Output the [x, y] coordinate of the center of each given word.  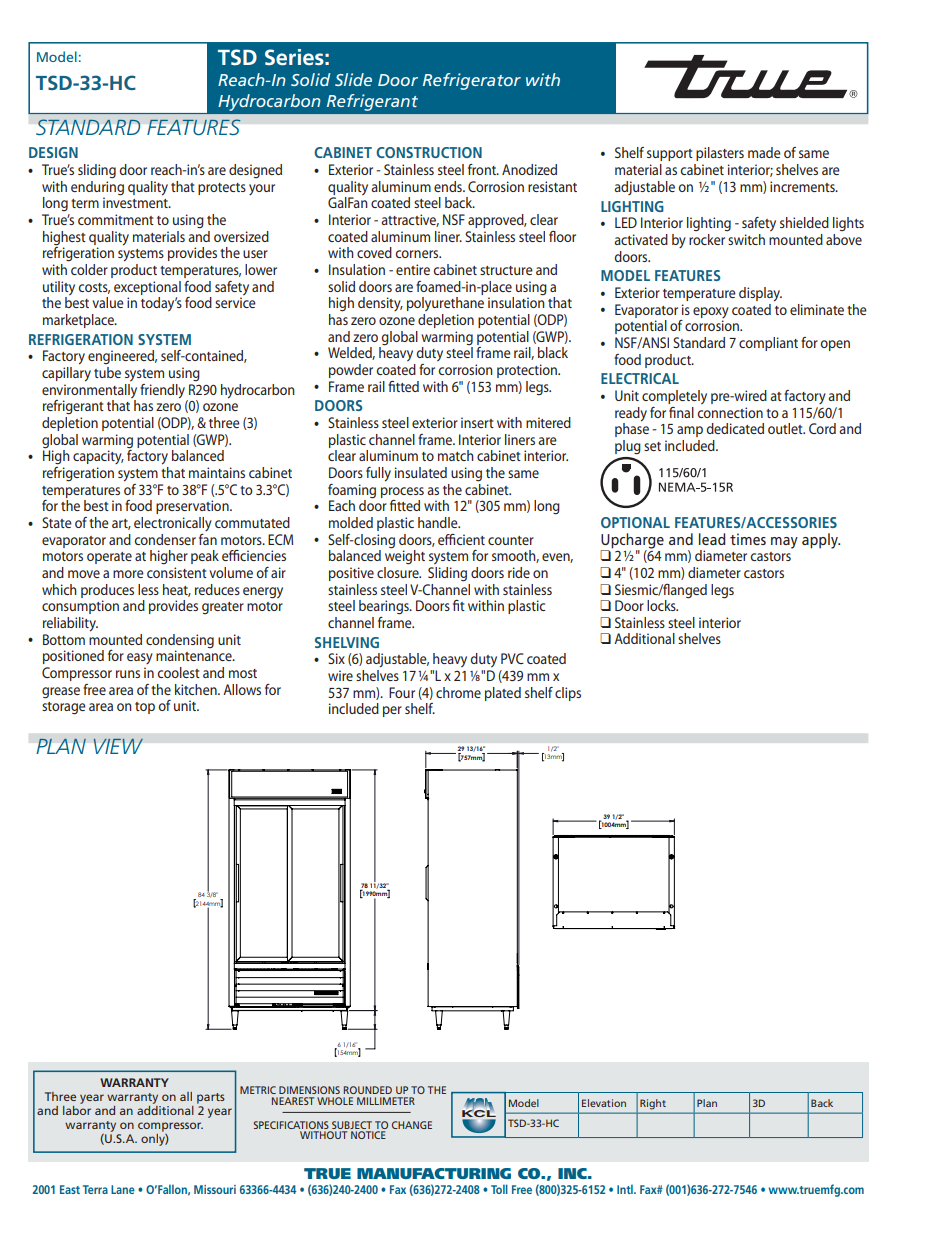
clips [568, 694]
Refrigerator [472, 81]
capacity [98, 457]
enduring [97, 188]
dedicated [735, 428]
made [764, 152]
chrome [458, 692]
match [456, 455]
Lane [123, 1189]
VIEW [118, 746]
